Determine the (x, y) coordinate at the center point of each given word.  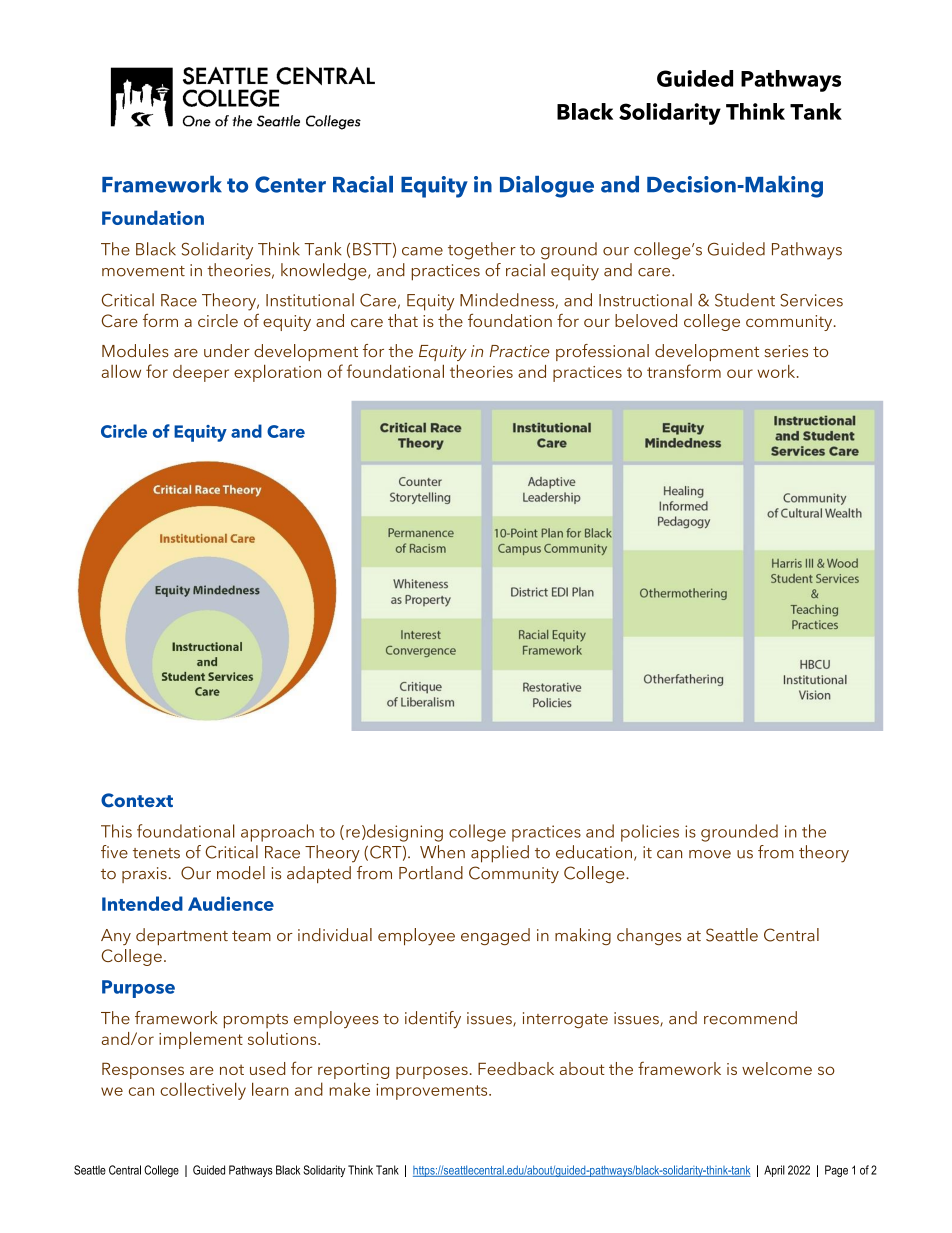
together (482, 251)
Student (745, 300)
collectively (203, 1091)
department (182, 936)
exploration (277, 373)
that (403, 320)
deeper (201, 373)
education (594, 852)
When (442, 852)
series (786, 351)
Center (290, 184)
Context (137, 800)
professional (602, 352)
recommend (750, 1018)
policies (650, 833)
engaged (495, 936)
